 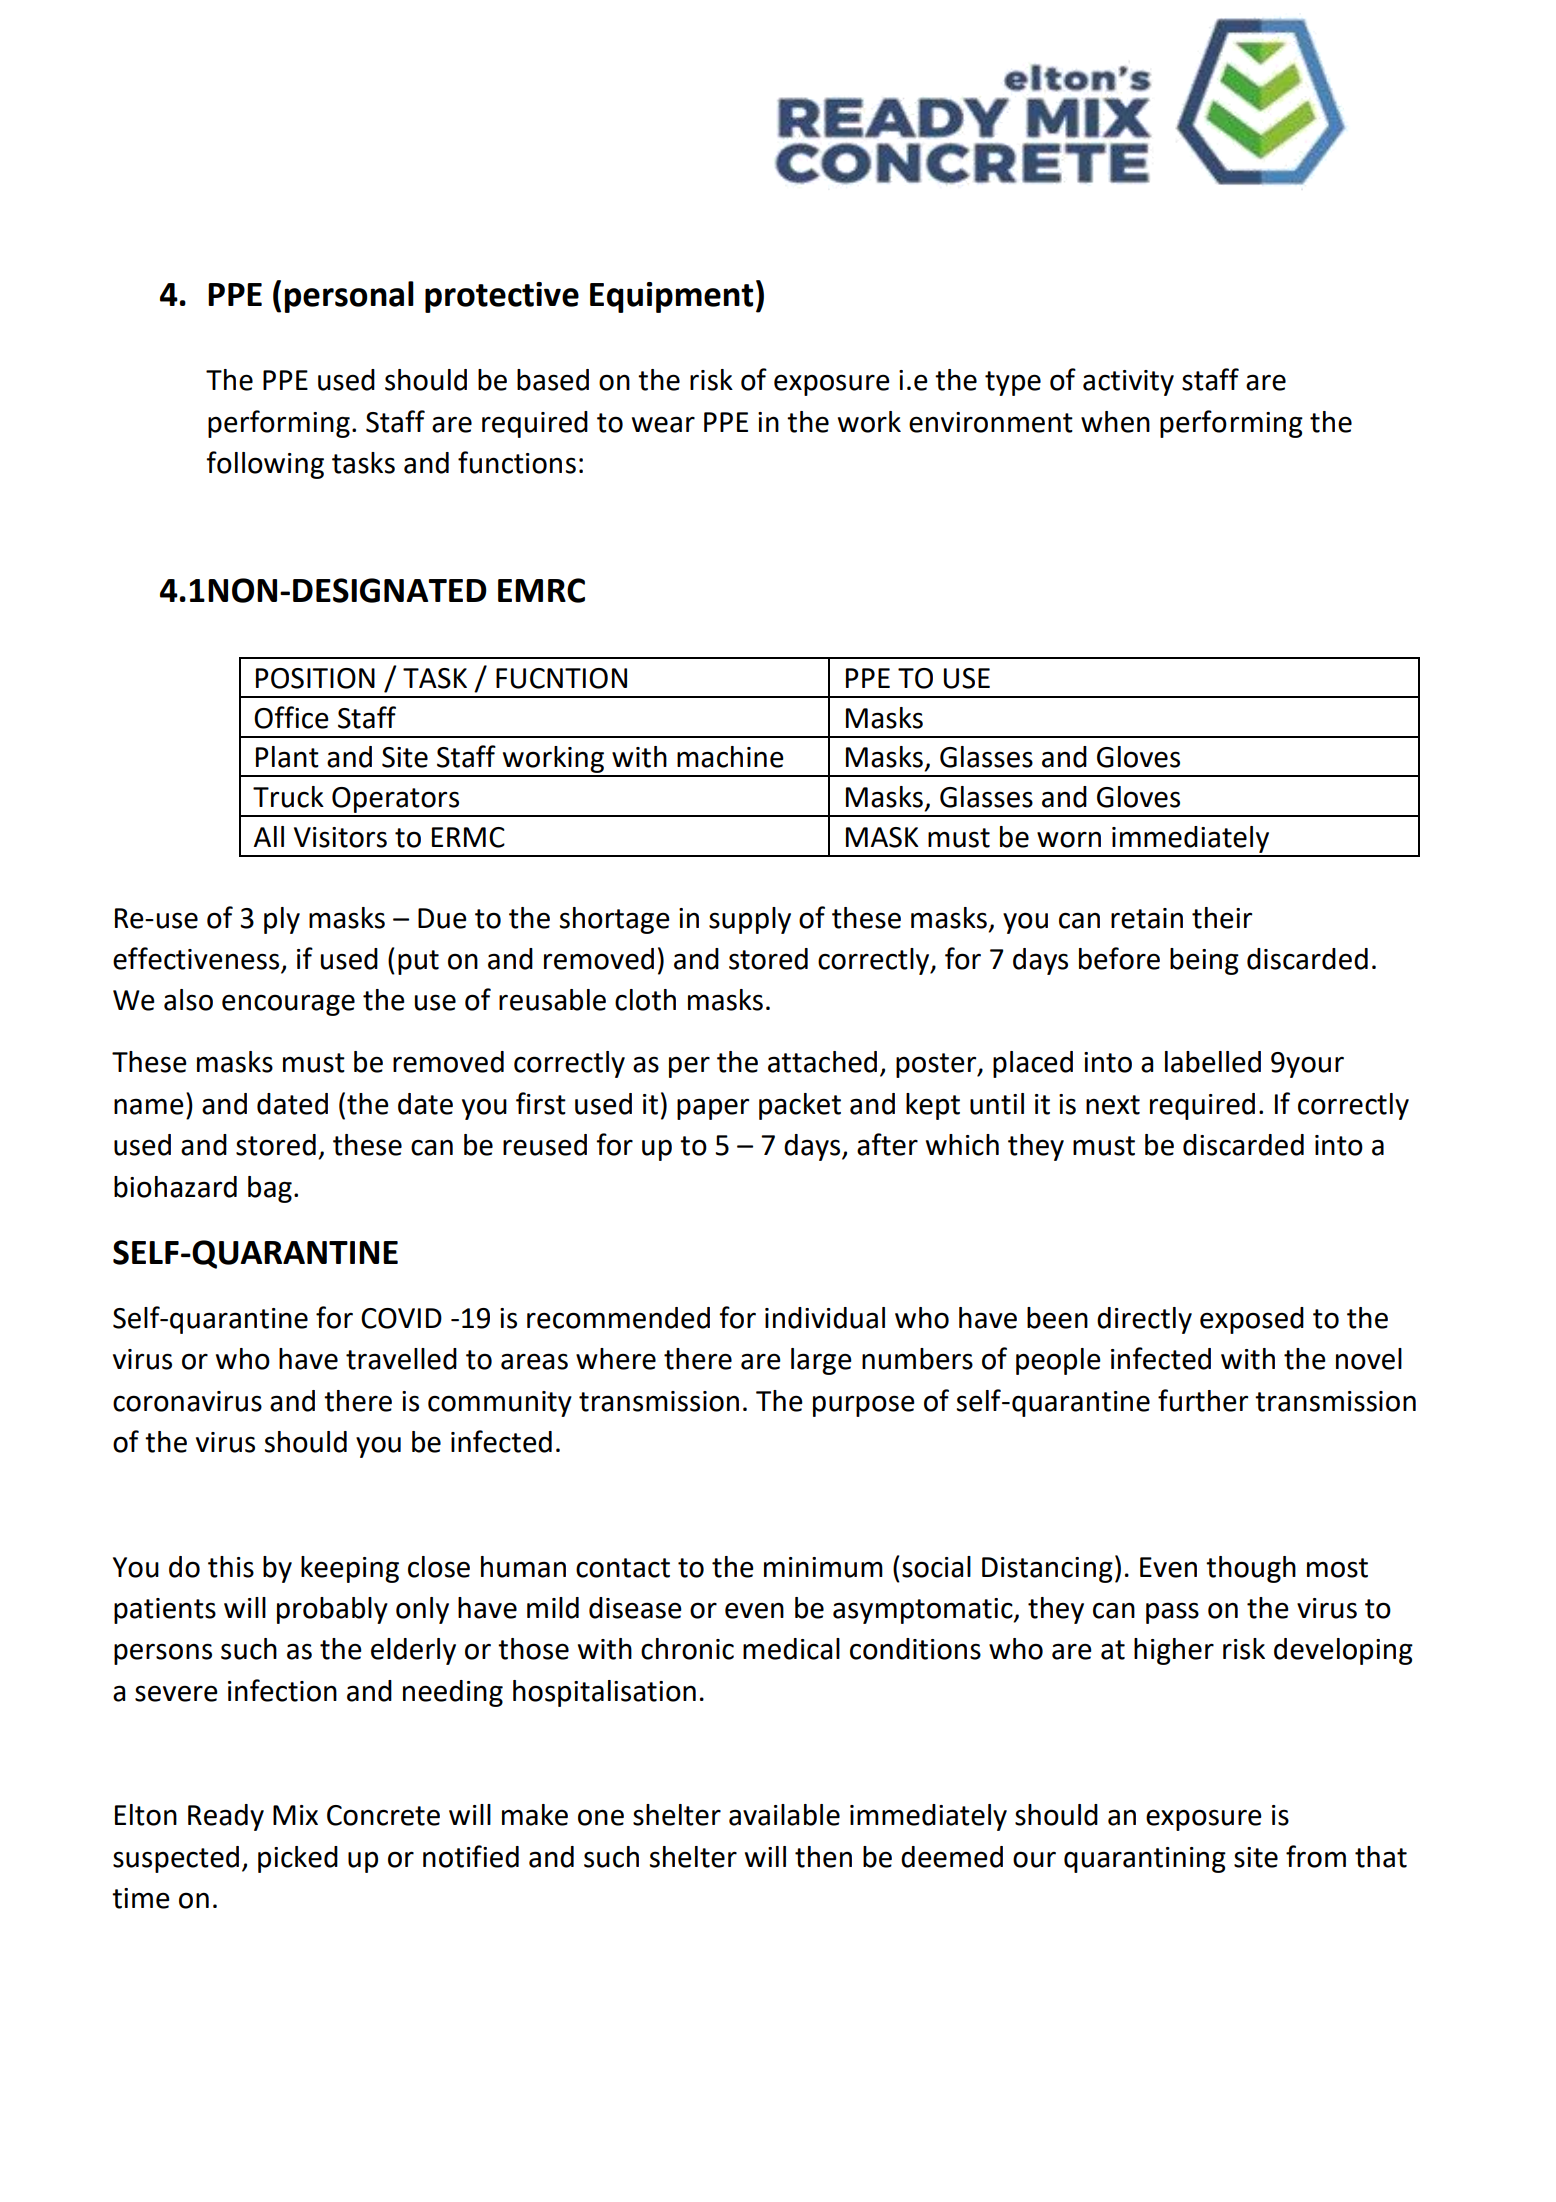 What do you see at coordinates (401, 1359) in the image?
I see `travelled` at bounding box center [401, 1359].
